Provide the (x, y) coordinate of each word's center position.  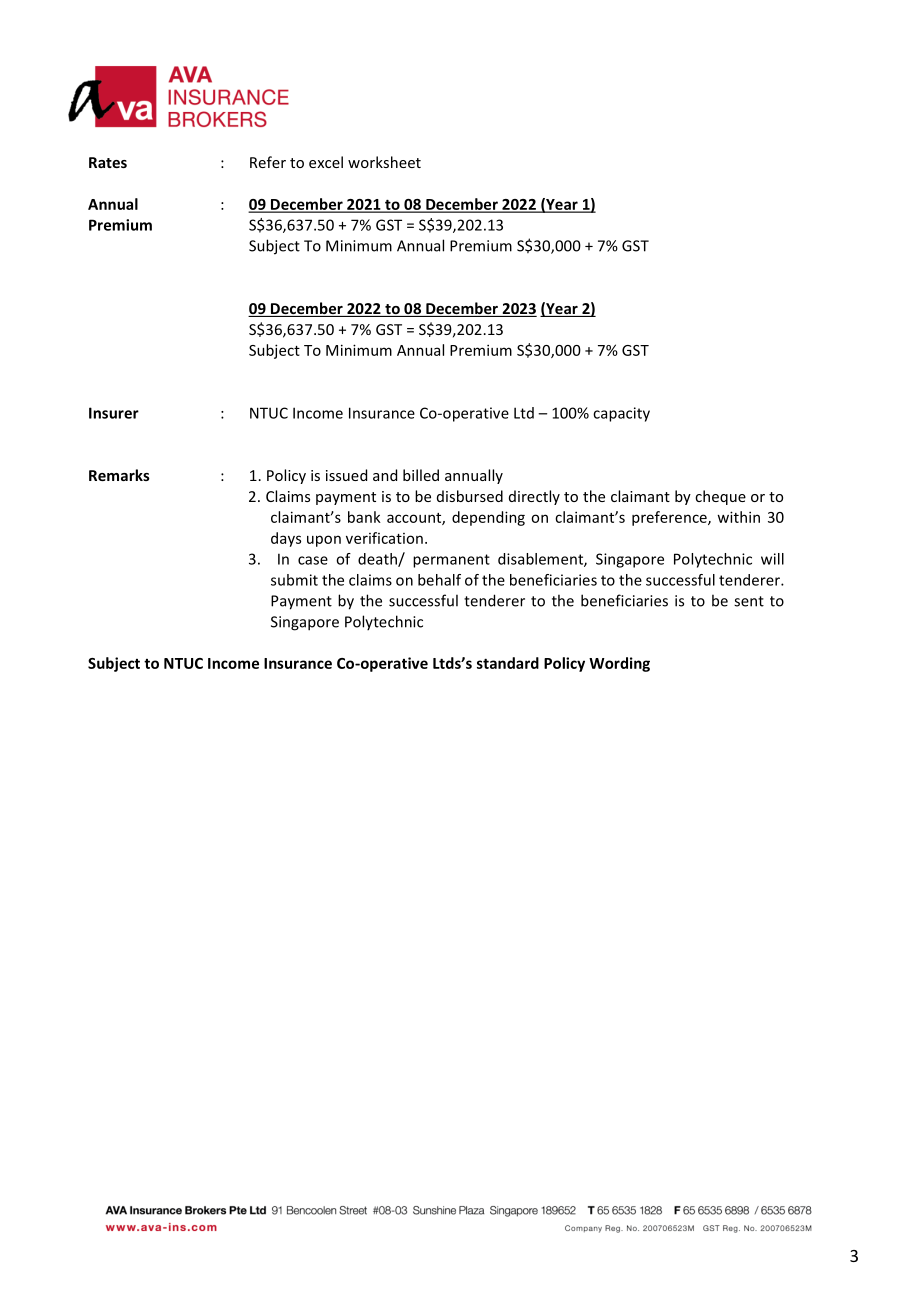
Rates (108, 162)
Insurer (114, 413)
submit (294, 580)
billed (421, 475)
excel (326, 162)
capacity (621, 414)
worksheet (384, 162)
